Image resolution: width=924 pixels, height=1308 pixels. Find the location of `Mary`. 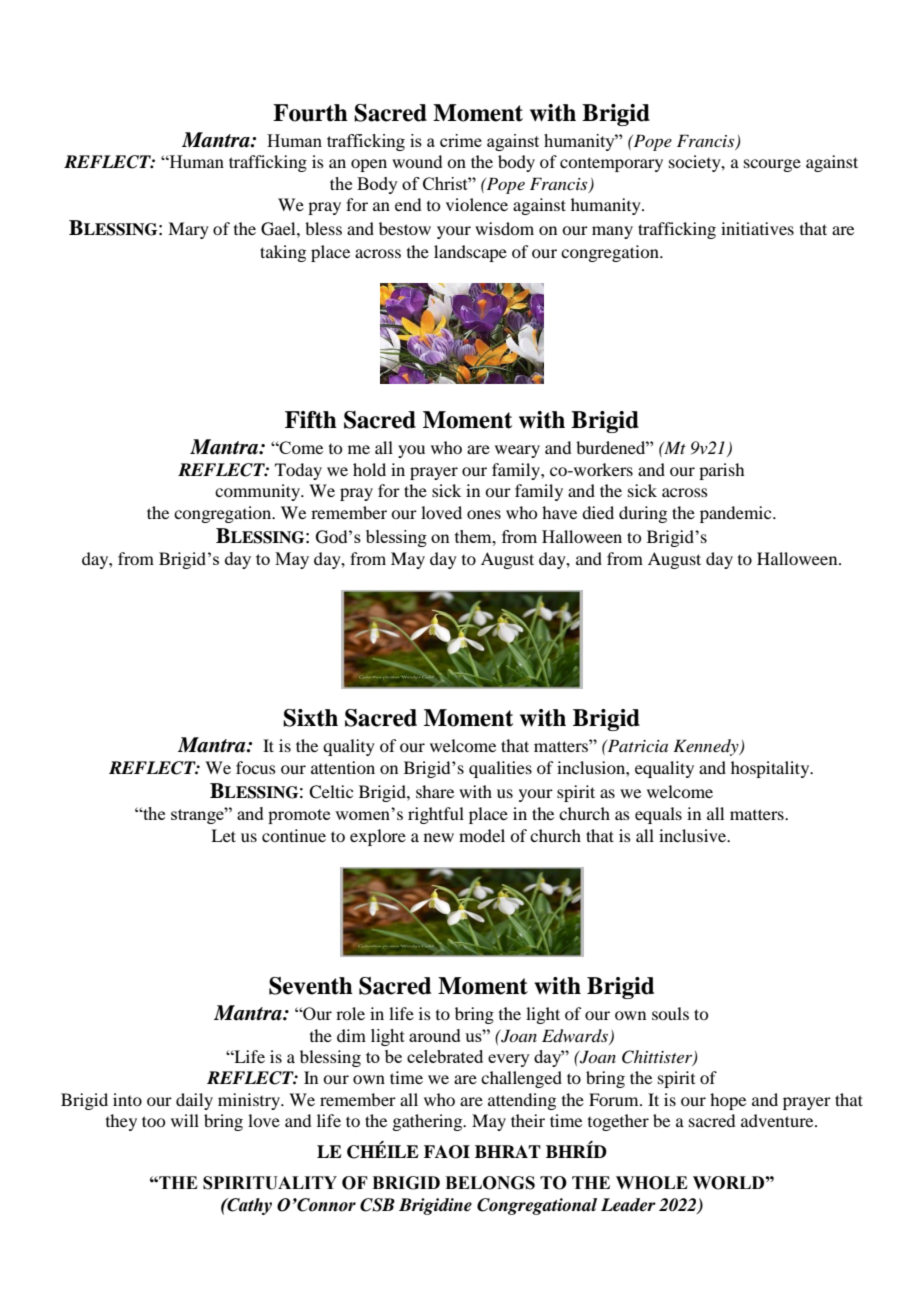

Mary is located at coordinates (188, 230).
